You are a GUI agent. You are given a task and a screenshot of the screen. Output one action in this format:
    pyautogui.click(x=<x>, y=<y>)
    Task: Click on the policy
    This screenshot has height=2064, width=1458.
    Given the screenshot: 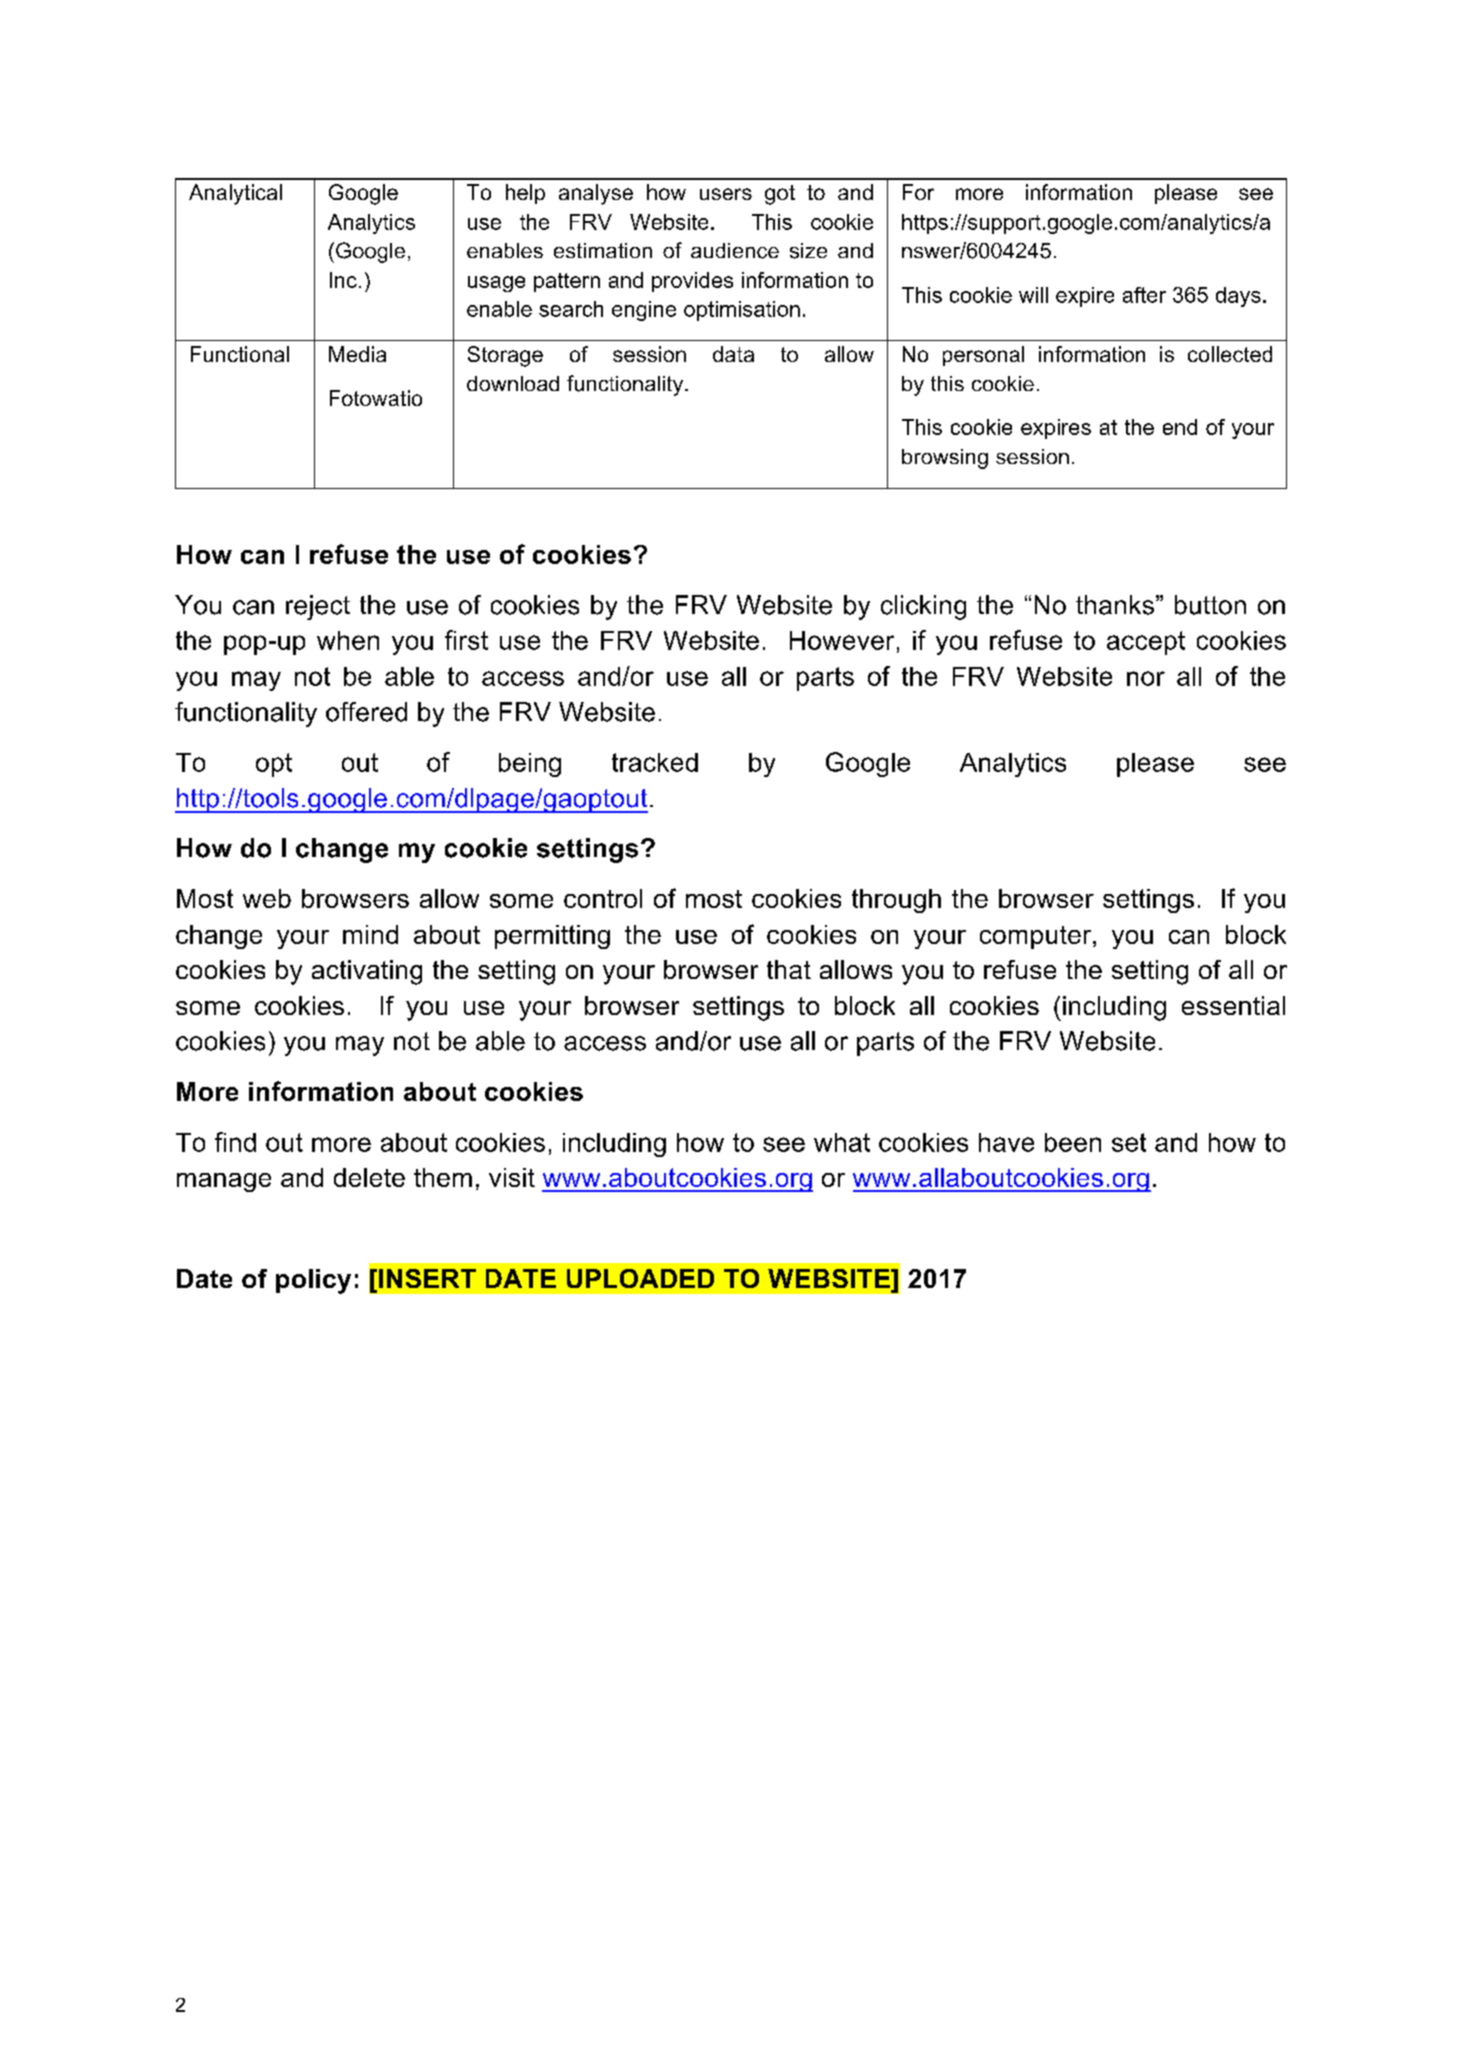 What is the action you would take?
    pyautogui.click(x=313, y=1281)
